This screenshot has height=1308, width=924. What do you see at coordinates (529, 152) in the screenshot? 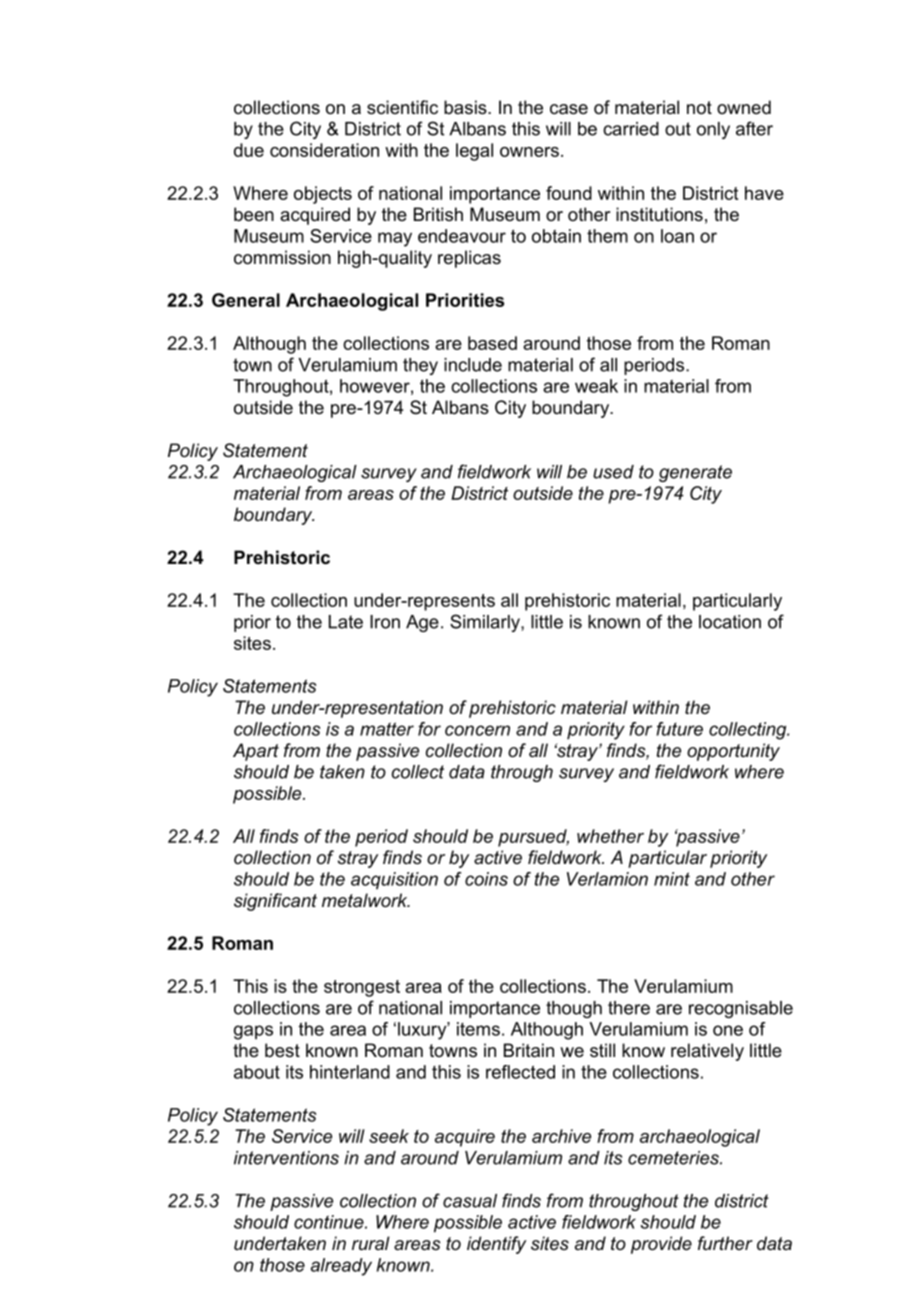
I see `owners` at bounding box center [529, 152].
